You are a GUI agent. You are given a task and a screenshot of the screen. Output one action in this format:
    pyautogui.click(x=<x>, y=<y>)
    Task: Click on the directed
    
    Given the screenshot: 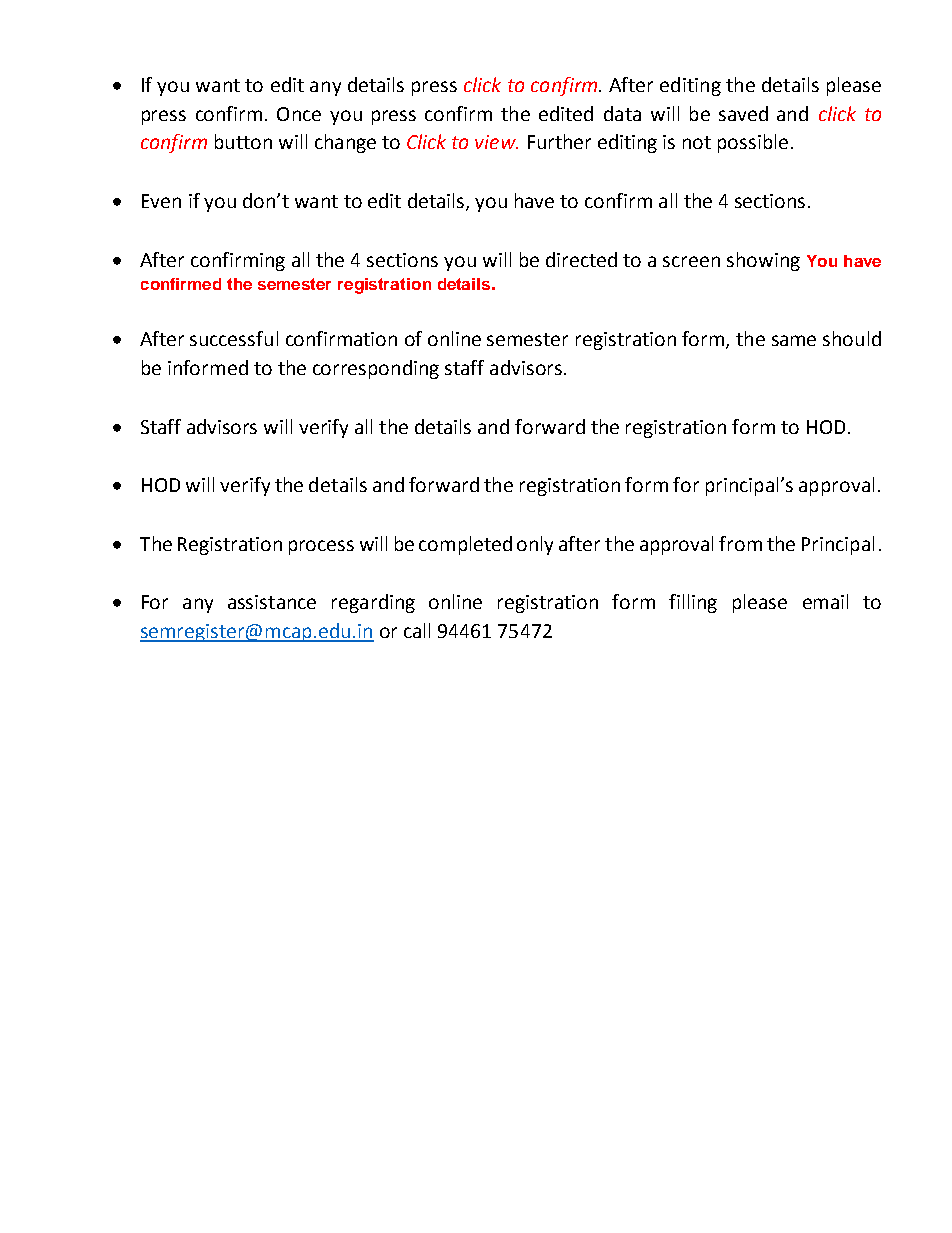 What is the action you would take?
    pyautogui.click(x=581, y=259)
